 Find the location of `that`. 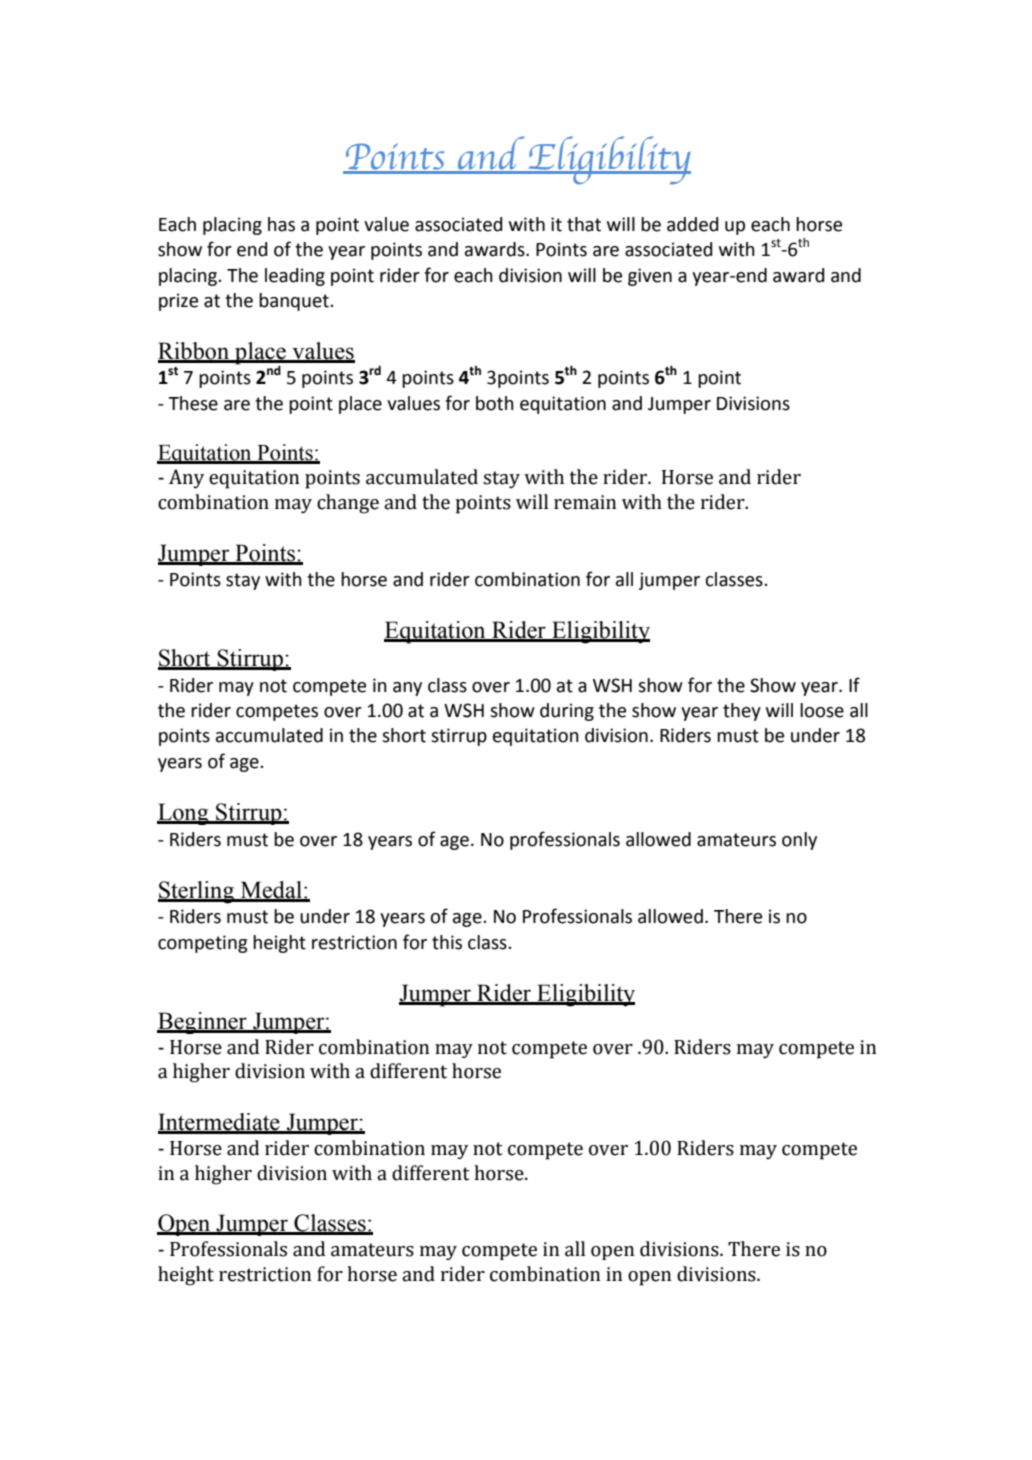

that is located at coordinates (584, 224).
